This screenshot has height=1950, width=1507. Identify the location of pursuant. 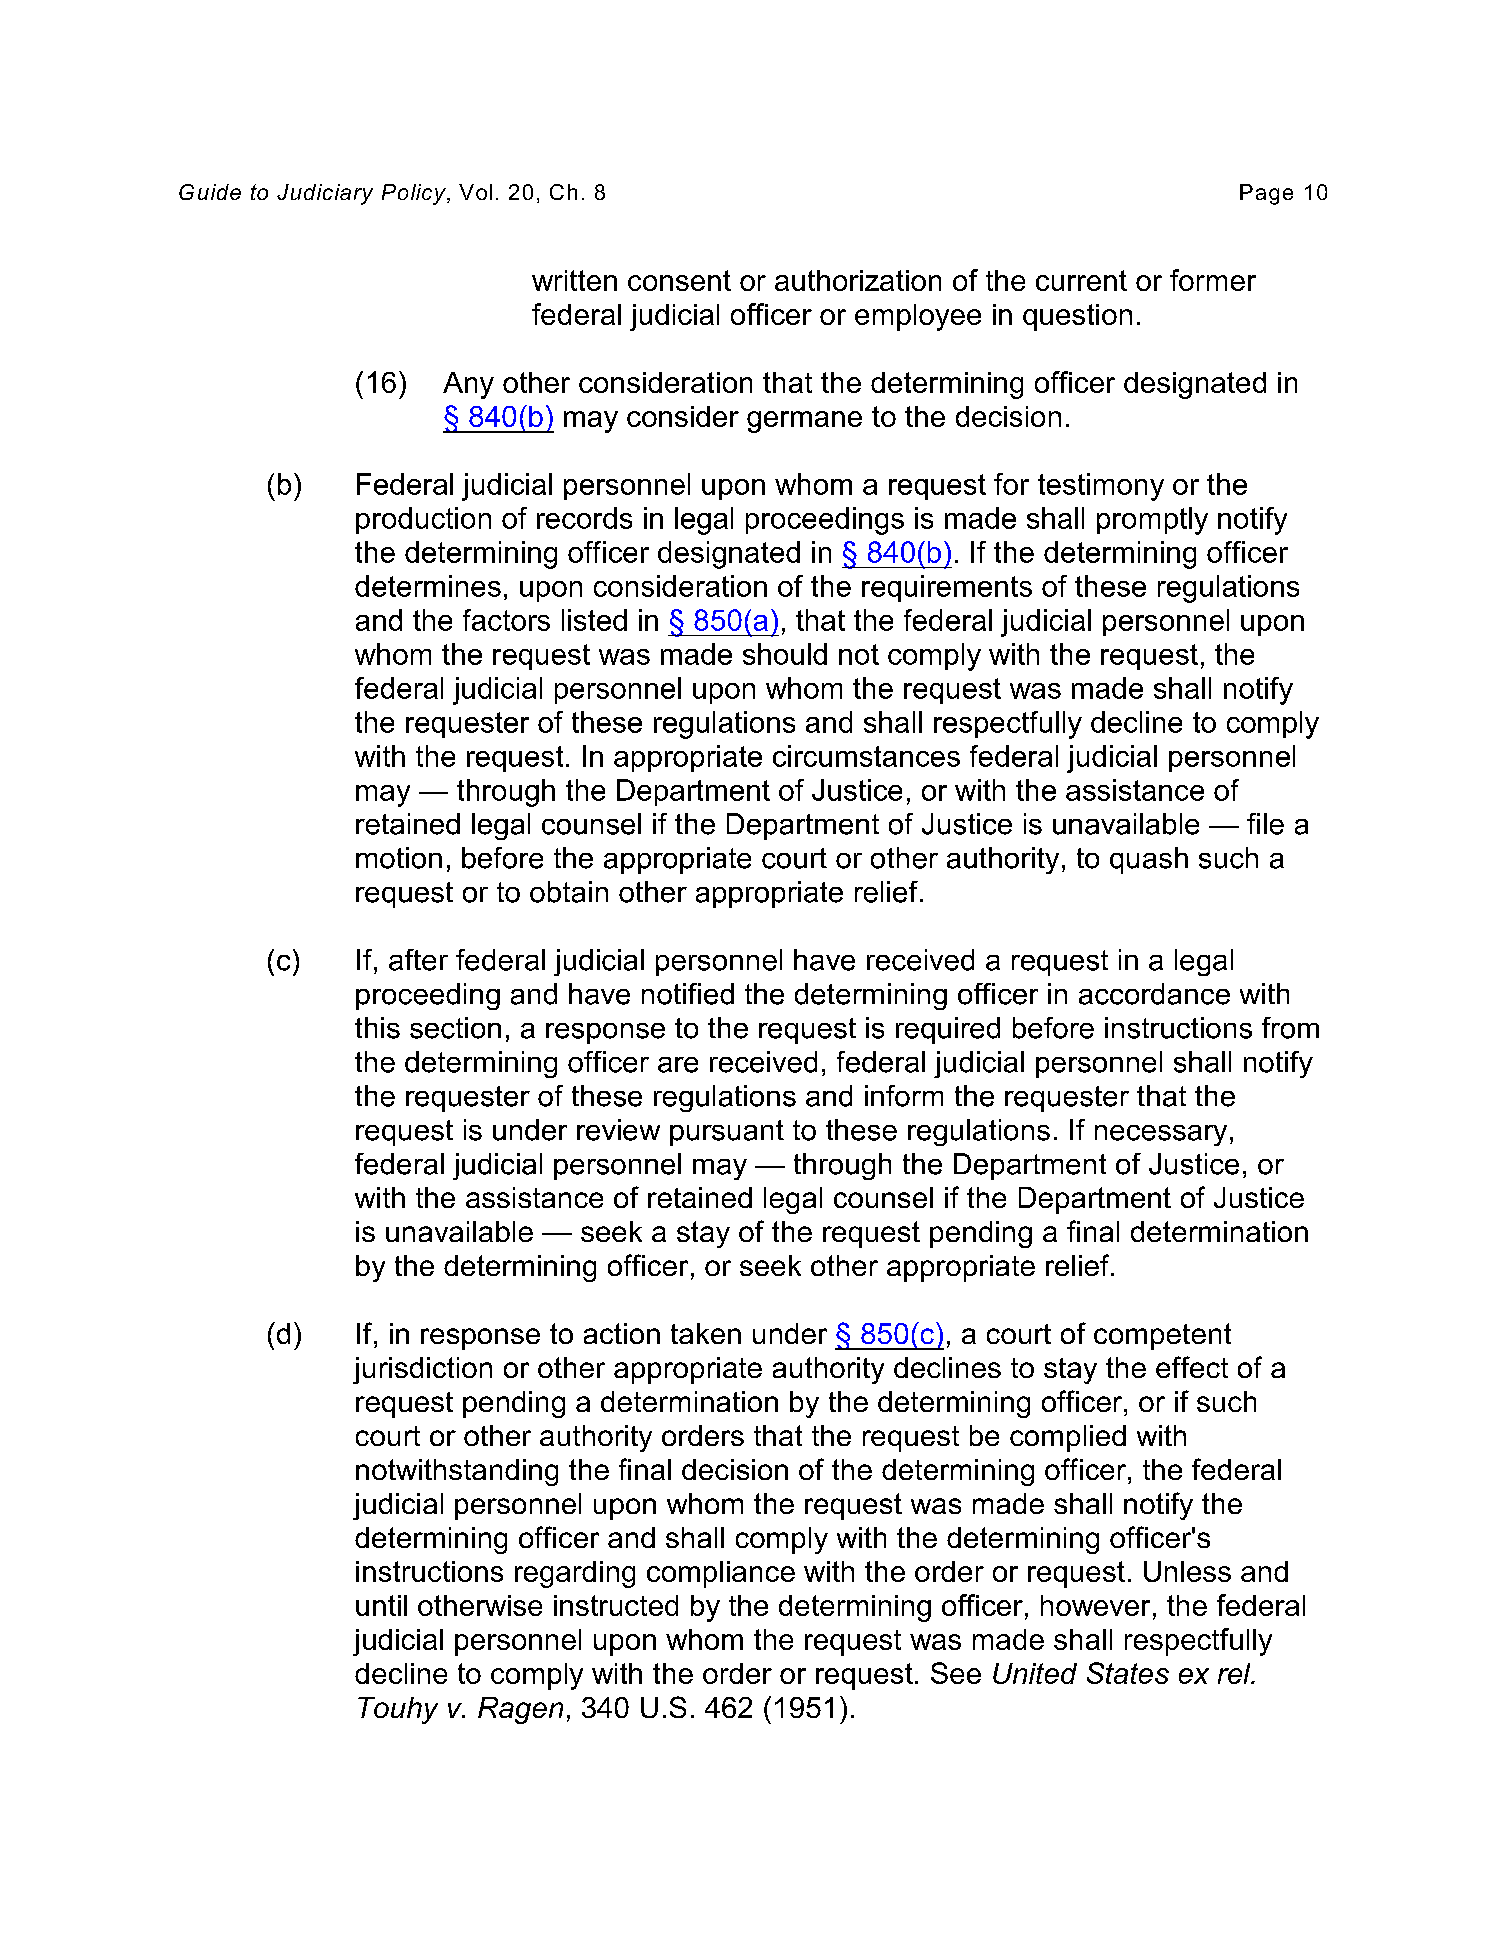
(727, 1133).
